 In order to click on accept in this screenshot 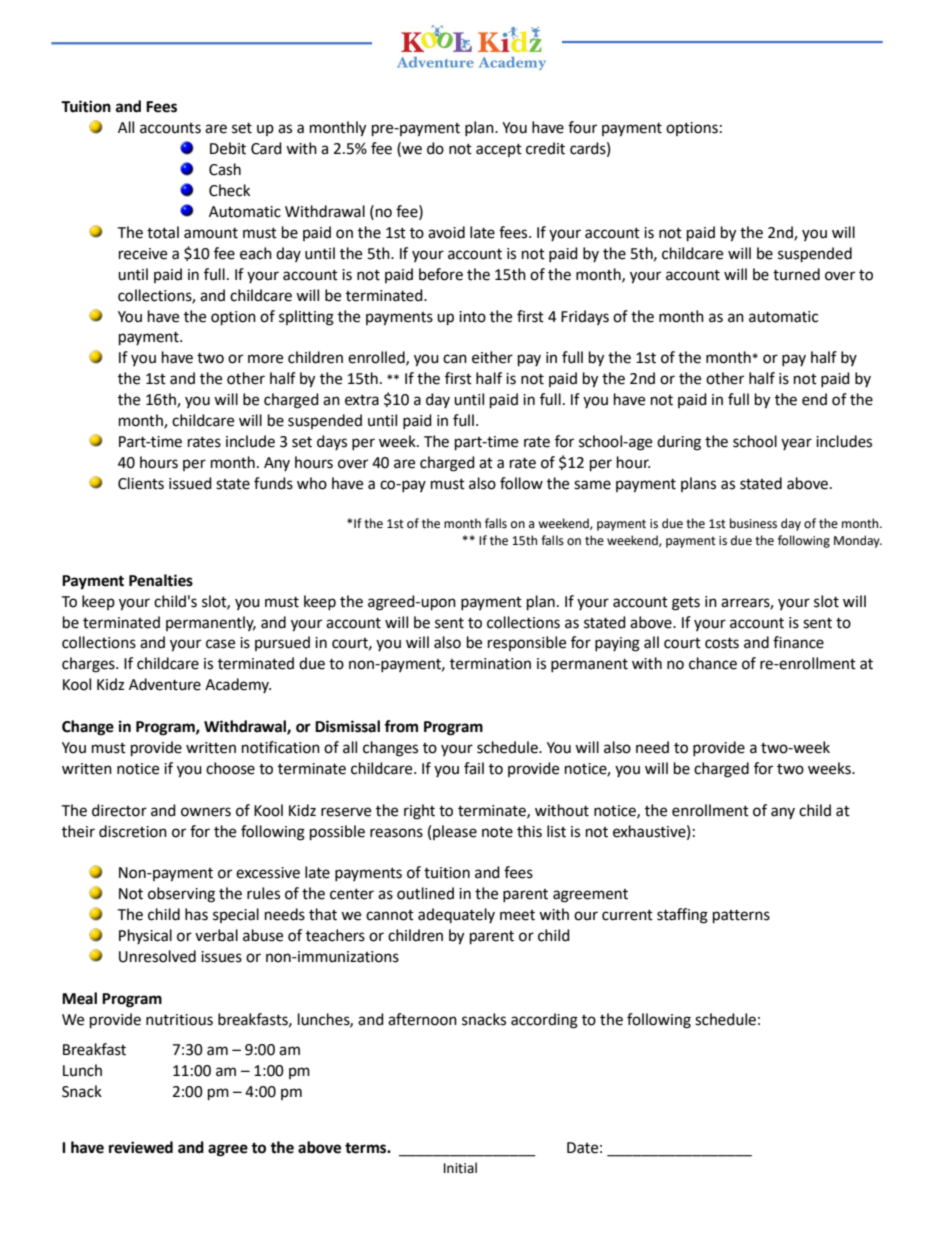, I will do `click(499, 150)`.
